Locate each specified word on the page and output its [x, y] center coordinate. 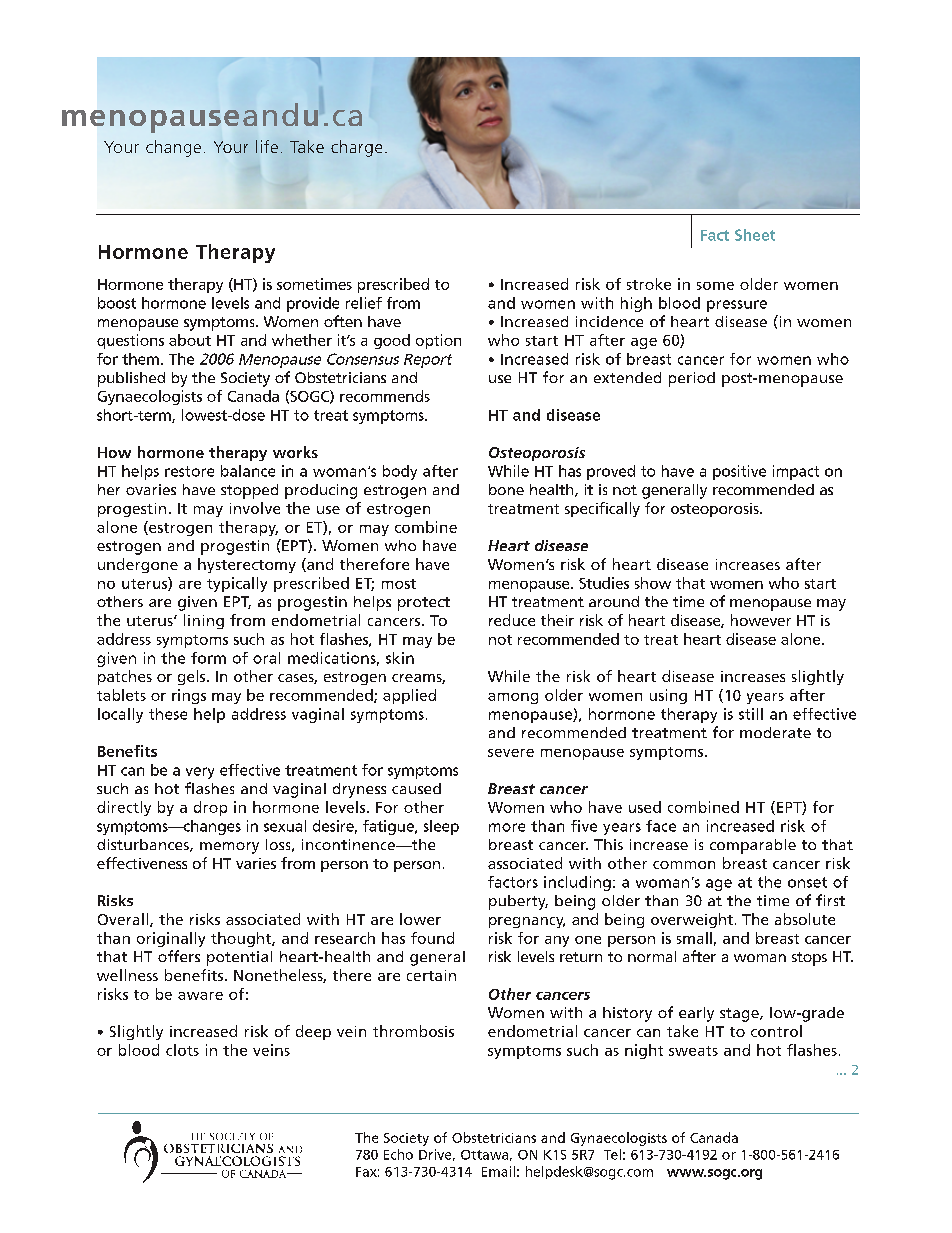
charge [356, 148]
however [761, 620]
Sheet [755, 235]
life [267, 146]
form [208, 658]
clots [182, 1050]
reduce [512, 620]
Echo [398, 1154]
